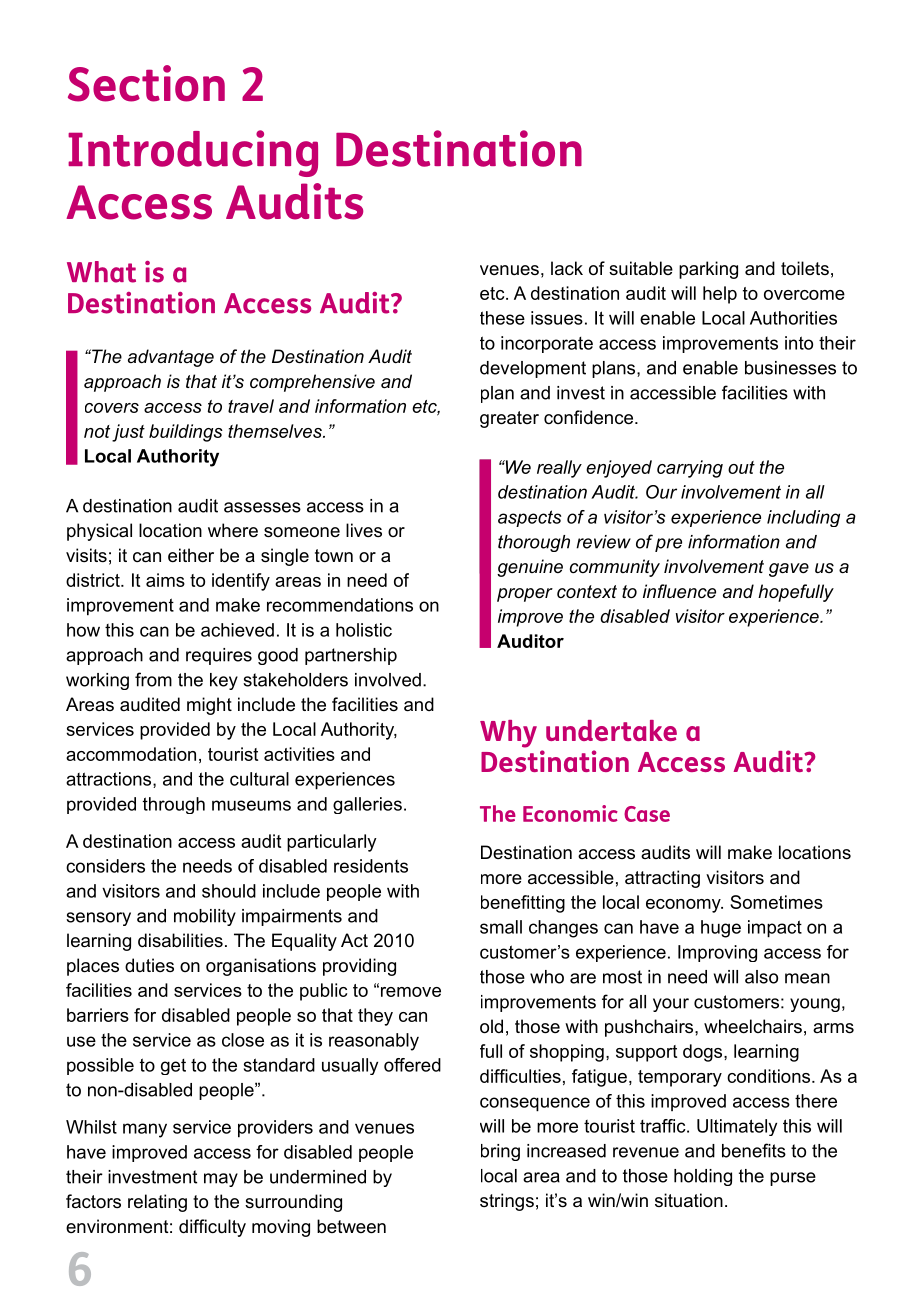  Describe the element at coordinates (507, 1202) in the document. I see `strings` at that location.
